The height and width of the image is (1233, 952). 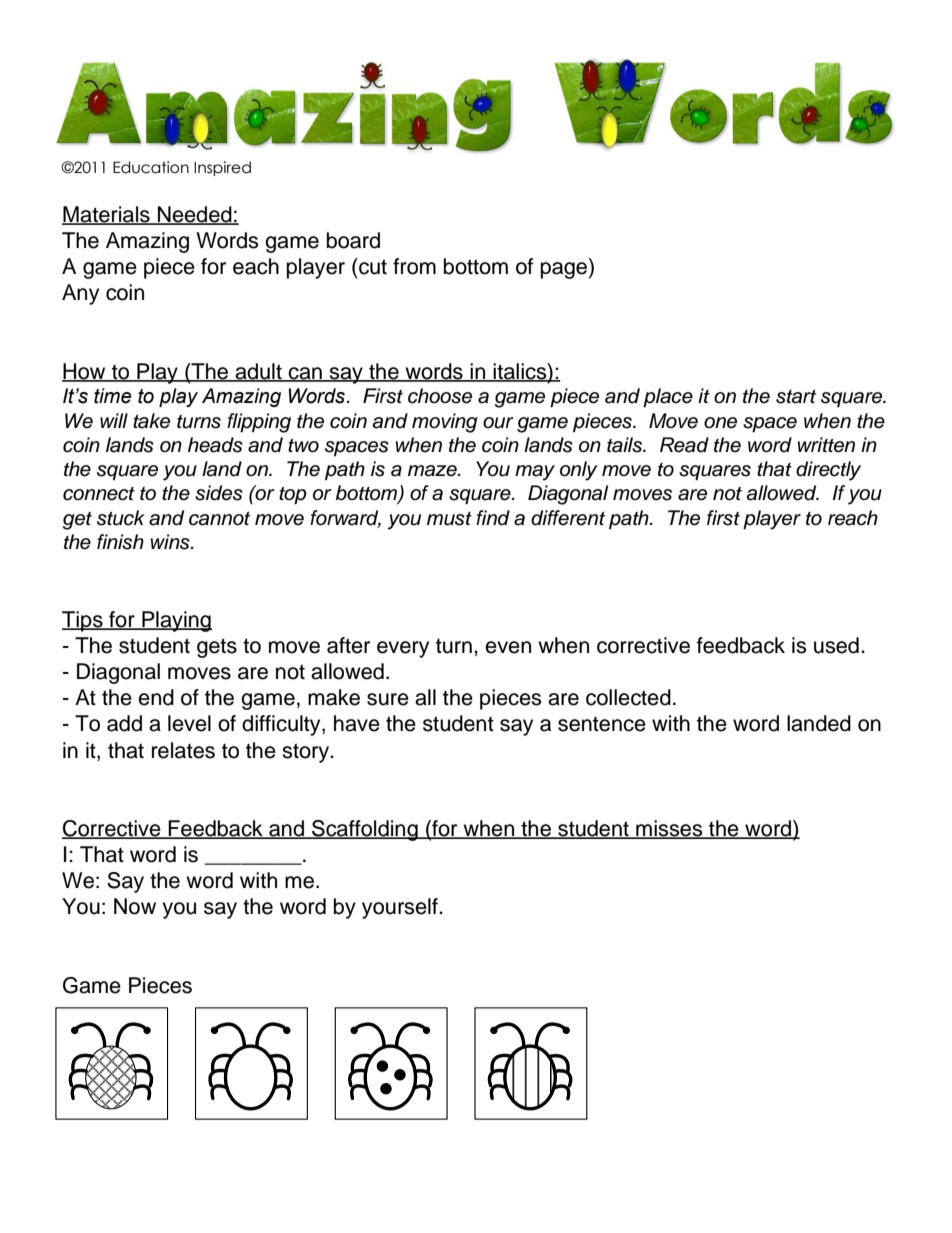 What do you see at coordinates (135, 906) in the image?
I see `Now` at bounding box center [135, 906].
